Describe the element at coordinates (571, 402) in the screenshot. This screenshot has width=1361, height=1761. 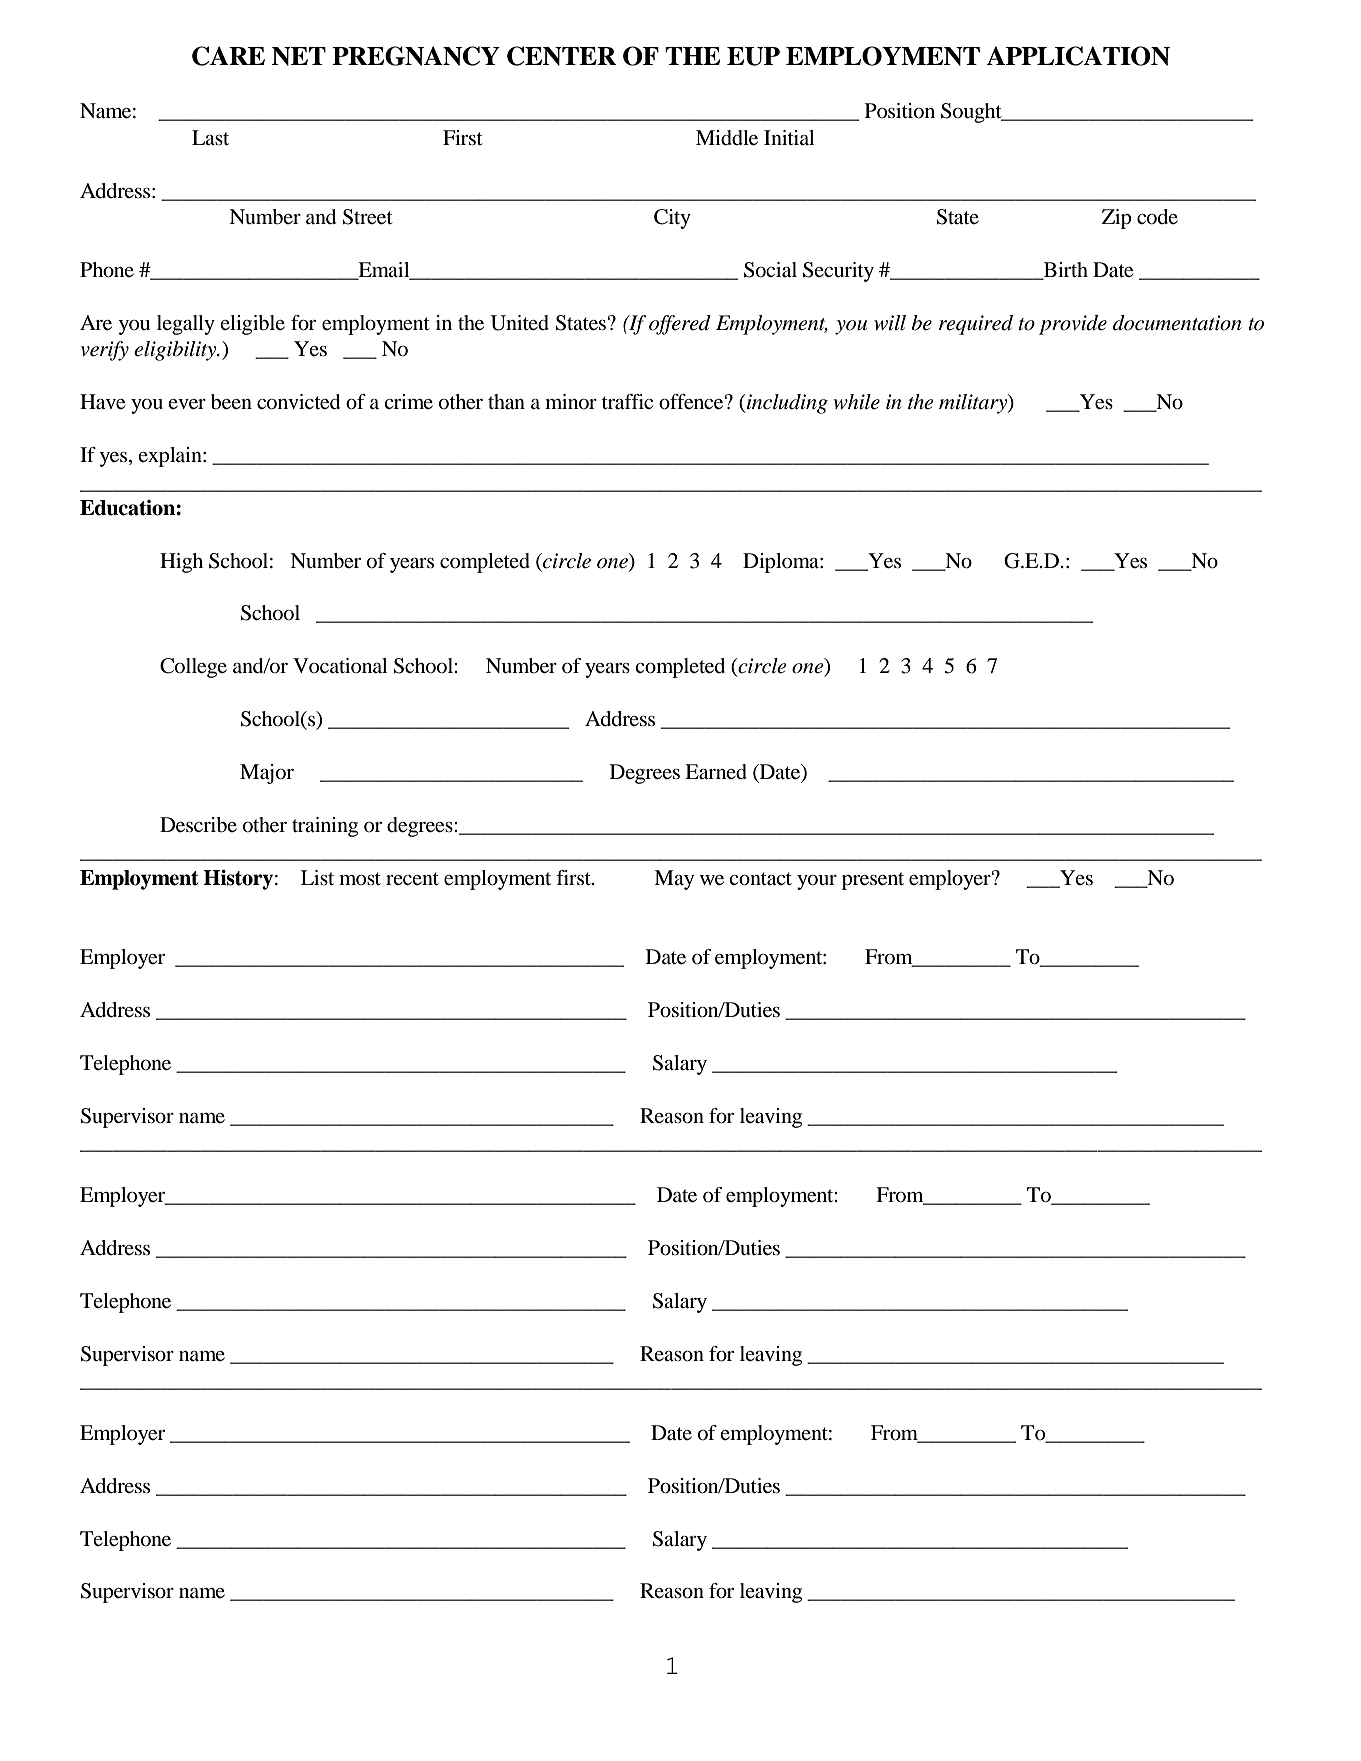
I see `minor` at that location.
